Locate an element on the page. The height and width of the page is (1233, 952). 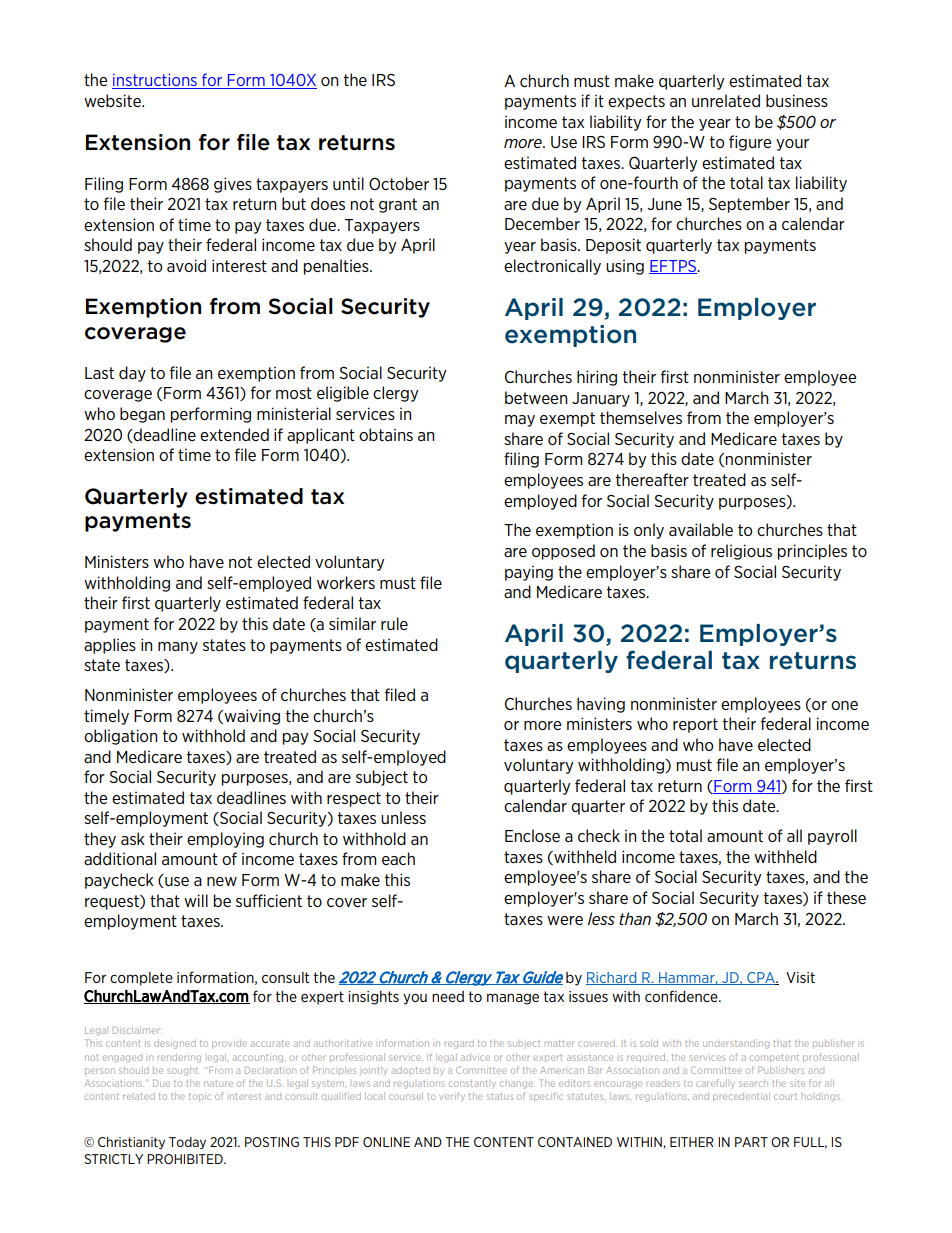
October is located at coordinates (399, 183).
